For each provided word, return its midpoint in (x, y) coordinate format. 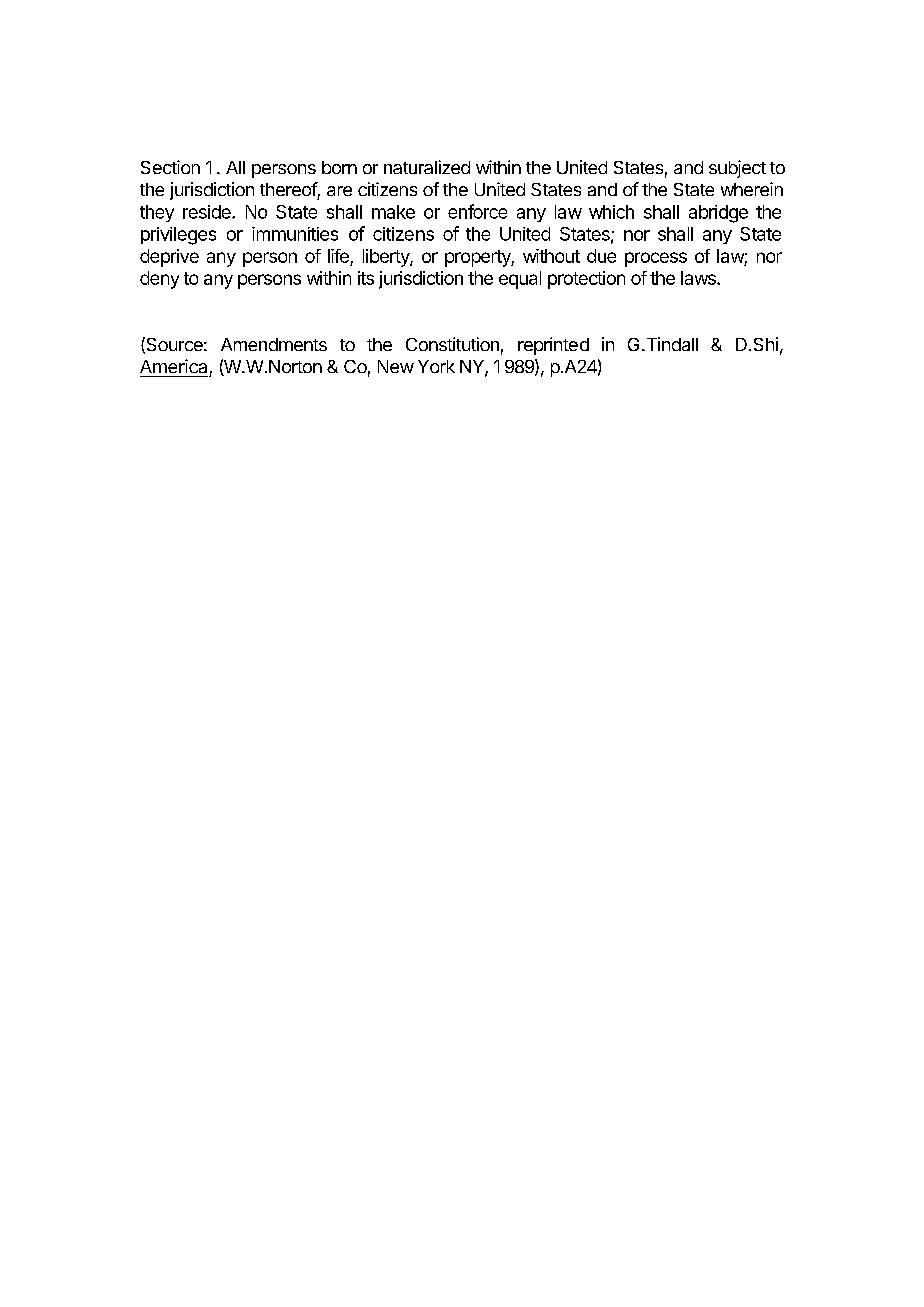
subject (737, 169)
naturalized (427, 167)
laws (699, 278)
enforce (477, 211)
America (173, 366)
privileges (178, 236)
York (436, 366)
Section (170, 167)
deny (159, 280)
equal (520, 280)
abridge (718, 214)
